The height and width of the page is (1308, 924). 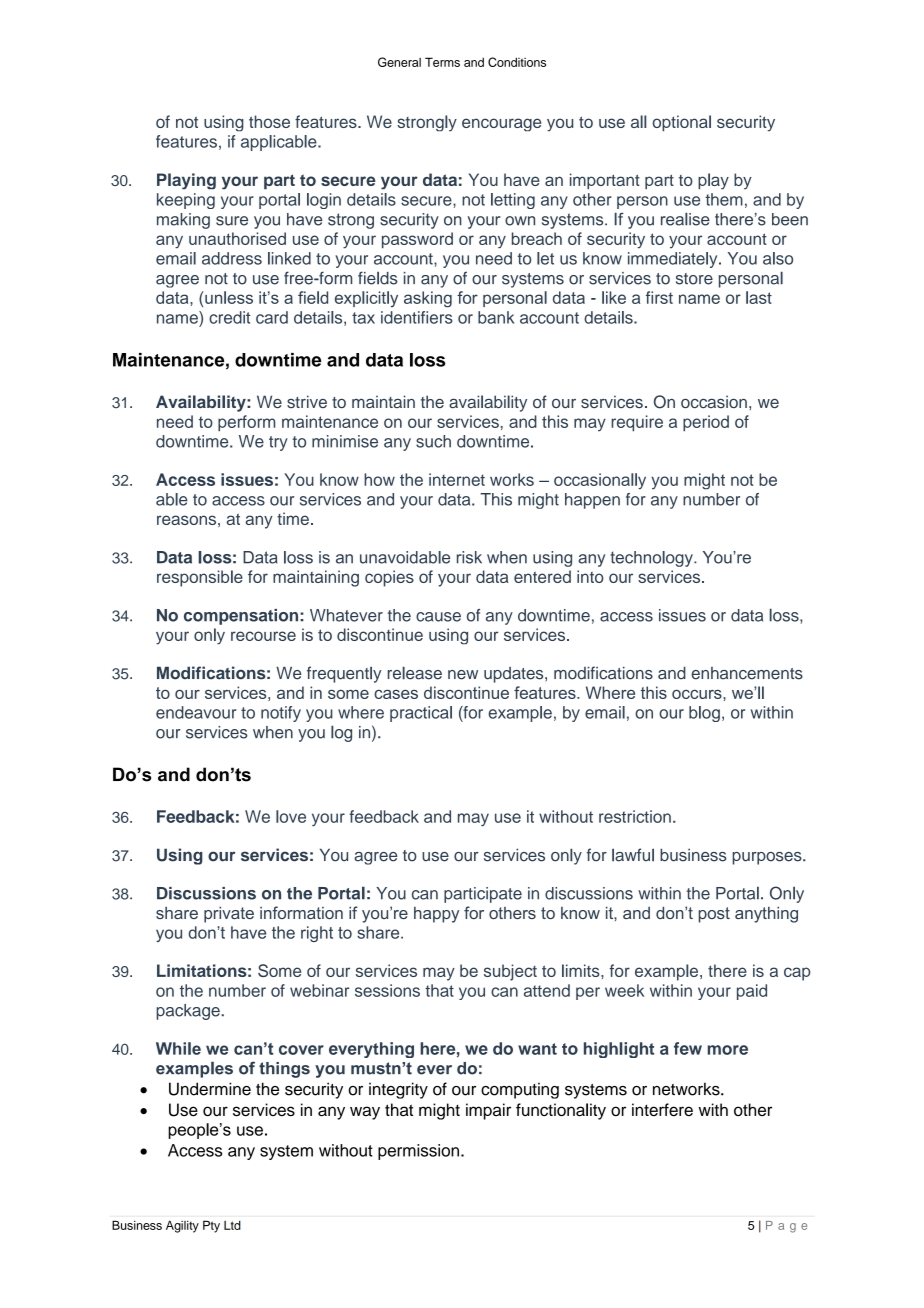 I want to click on those, so click(x=269, y=121).
